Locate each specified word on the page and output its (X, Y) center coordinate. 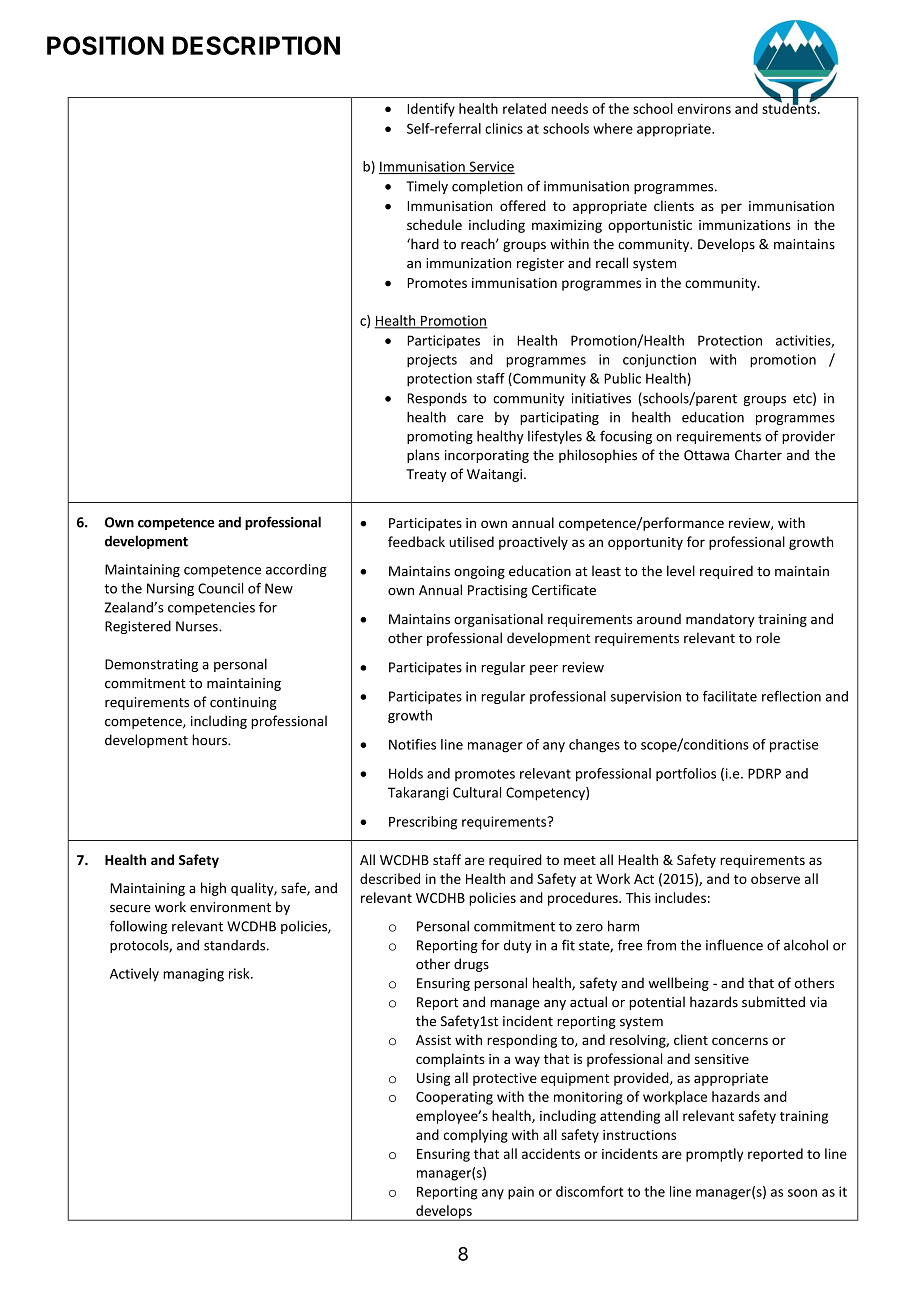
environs (704, 108)
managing (193, 975)
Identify (431, 110)
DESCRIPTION (256, 45)
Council (220, 588)
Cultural (477, 792)
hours (210, 740)
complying (476, 1136)
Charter (758, 455)
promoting (440, 437)
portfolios (686, 774)
